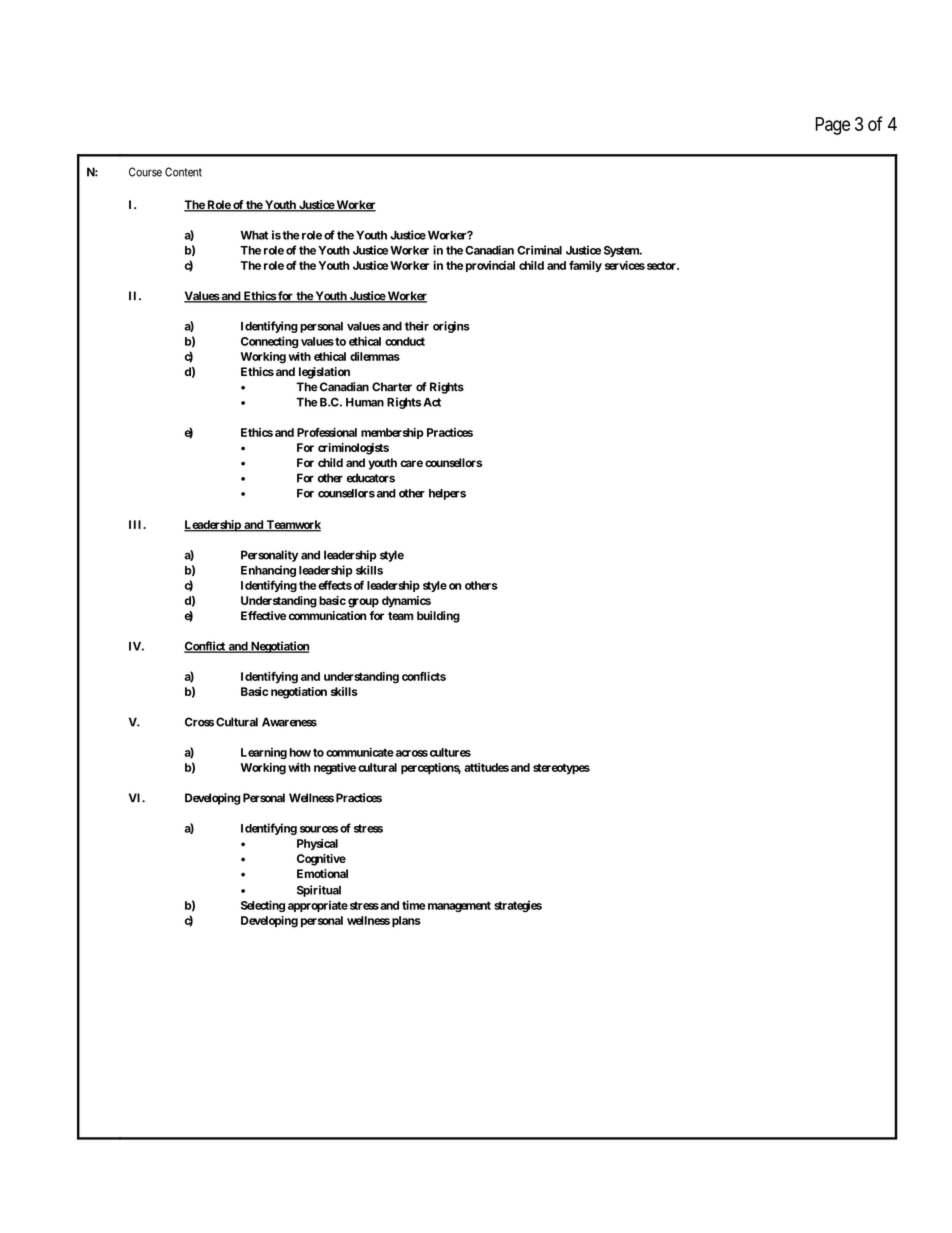  Describe the element at coordinates (458, 906) in the screenshot. I see `management` at that location.
